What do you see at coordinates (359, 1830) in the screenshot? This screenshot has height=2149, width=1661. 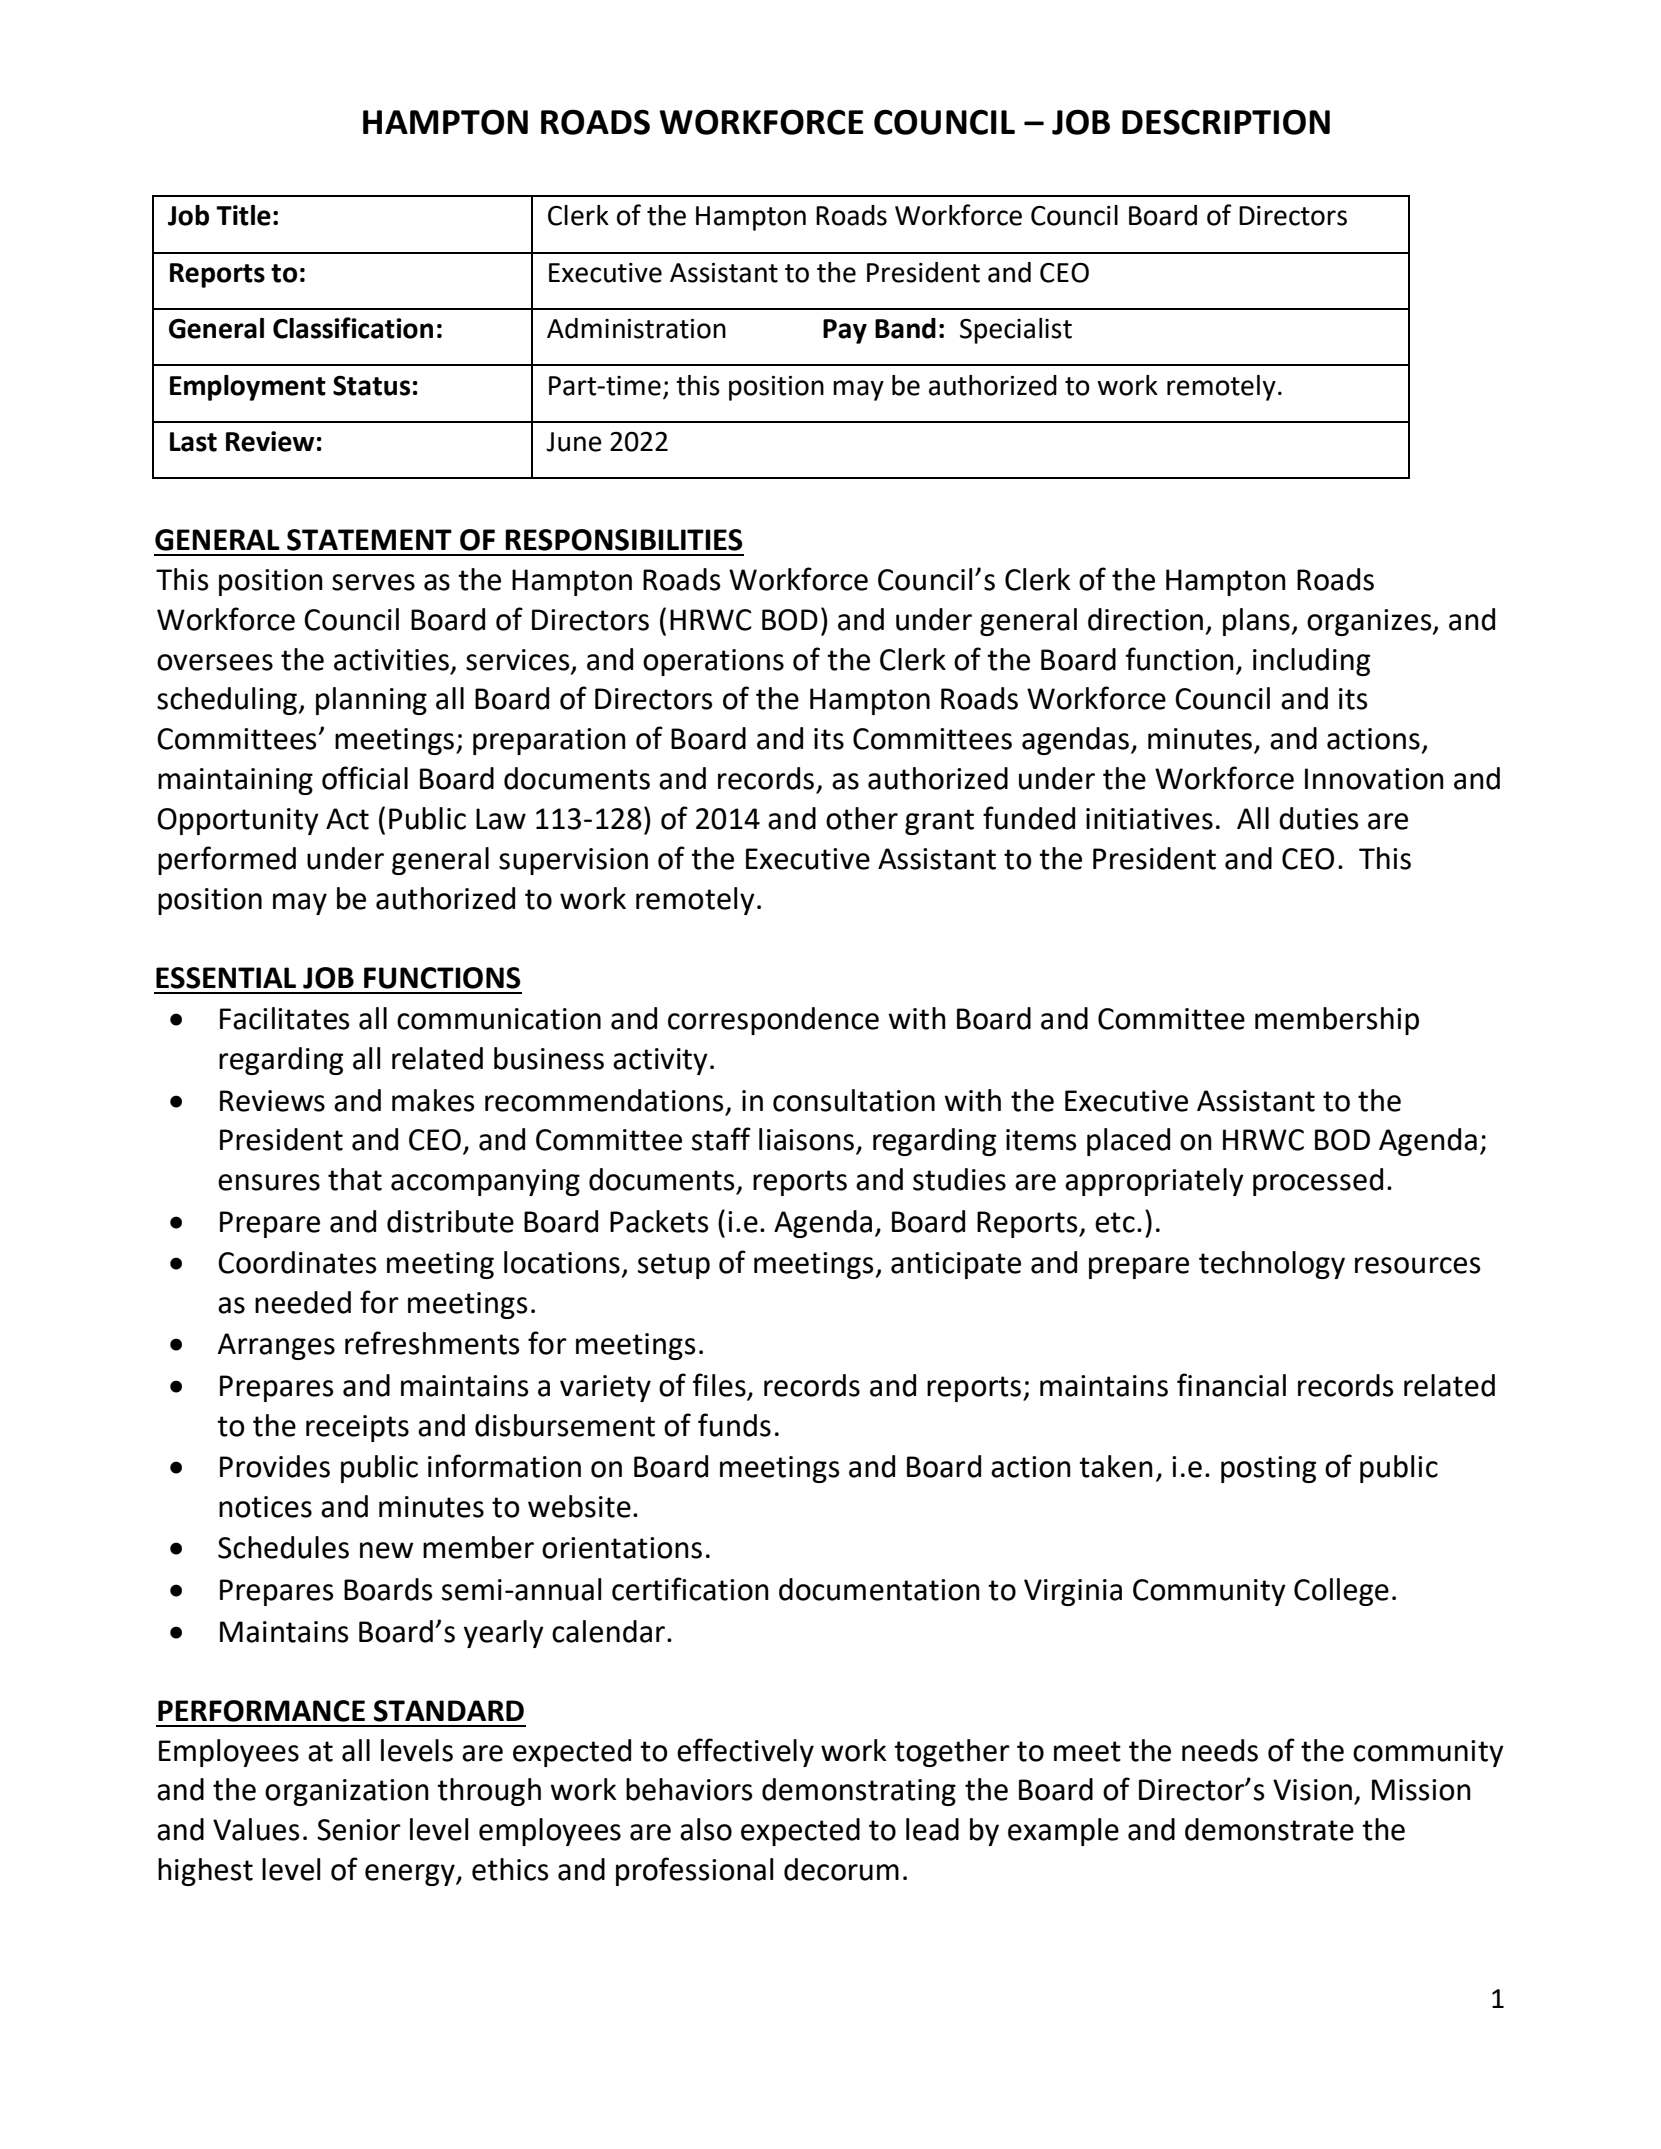 I see `Senior` at bounding box center [359, 1830].
